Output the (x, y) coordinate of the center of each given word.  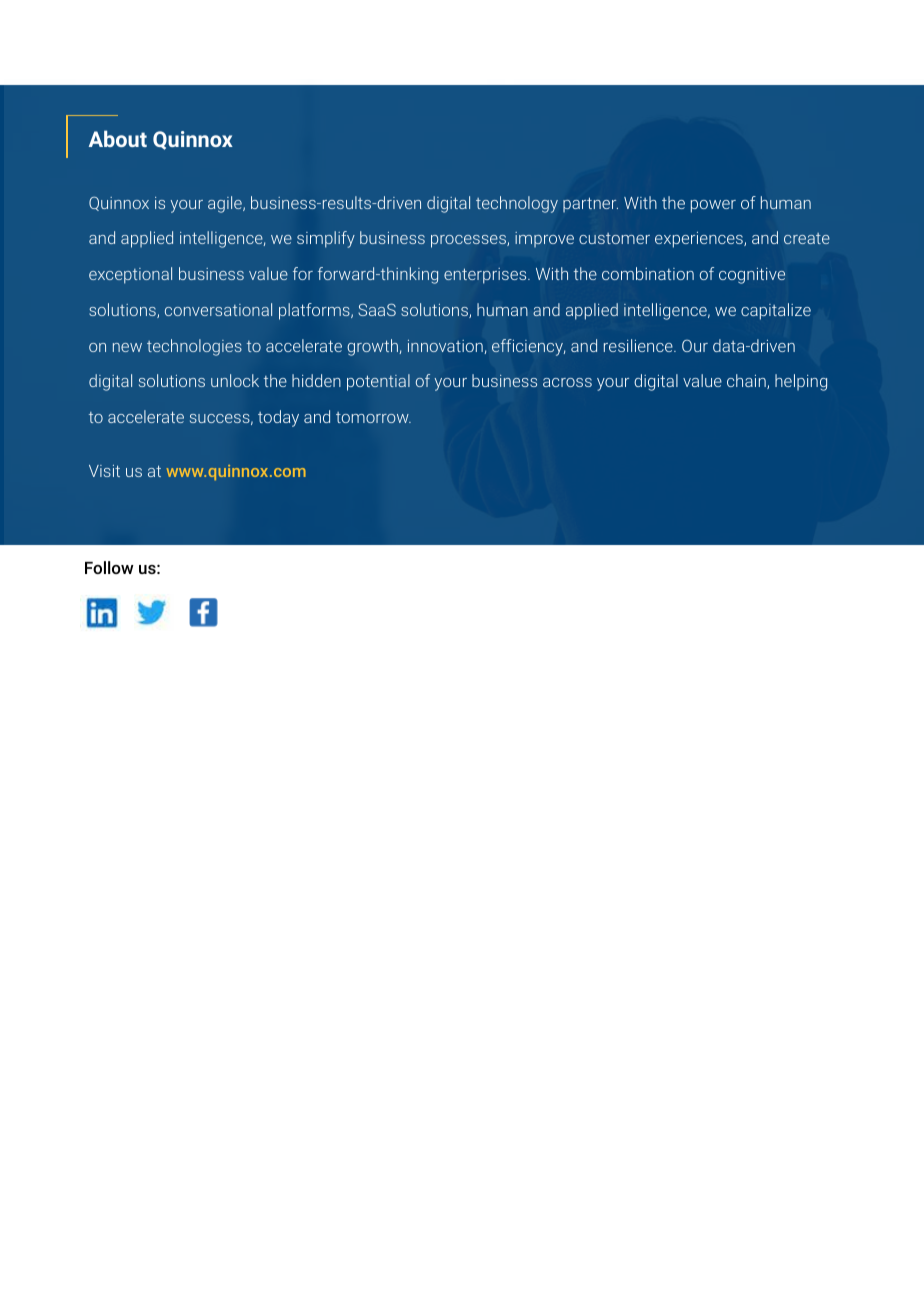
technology (517, 204)
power (713, 206)
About (118, 138)
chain (747, 381)
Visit (104, 471)
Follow (109, 567)
